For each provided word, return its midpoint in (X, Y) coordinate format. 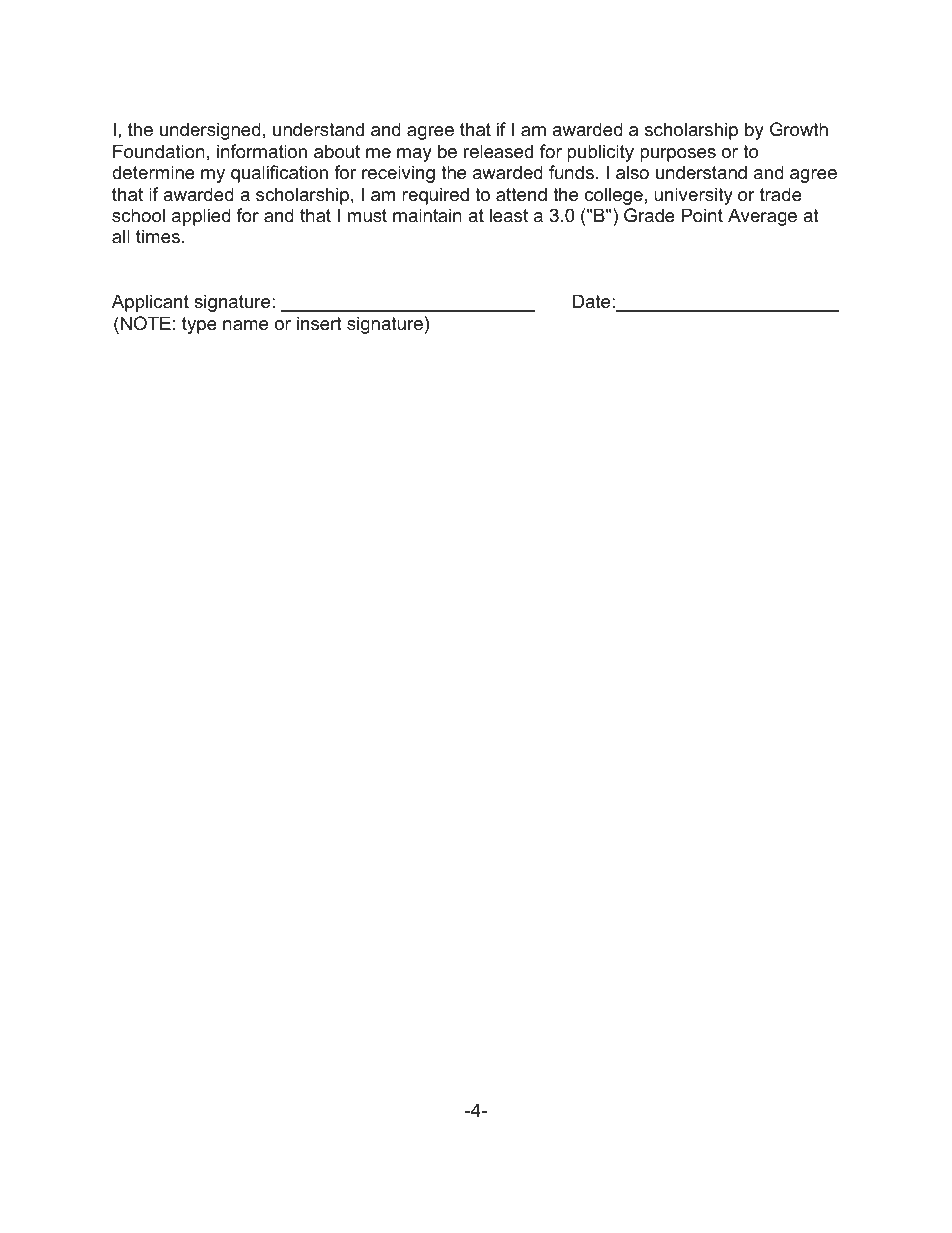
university (693, 196)
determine (153, 172)
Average (762, 217)
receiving (398, 174)
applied (201, 217)
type (199, 325)
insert (319, 323)
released (498, 151)
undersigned (210, 131)
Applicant (150, 303)
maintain (427, 215)
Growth (799, 129)
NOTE (146, 323)
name (245, 325)
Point (702, 215)
